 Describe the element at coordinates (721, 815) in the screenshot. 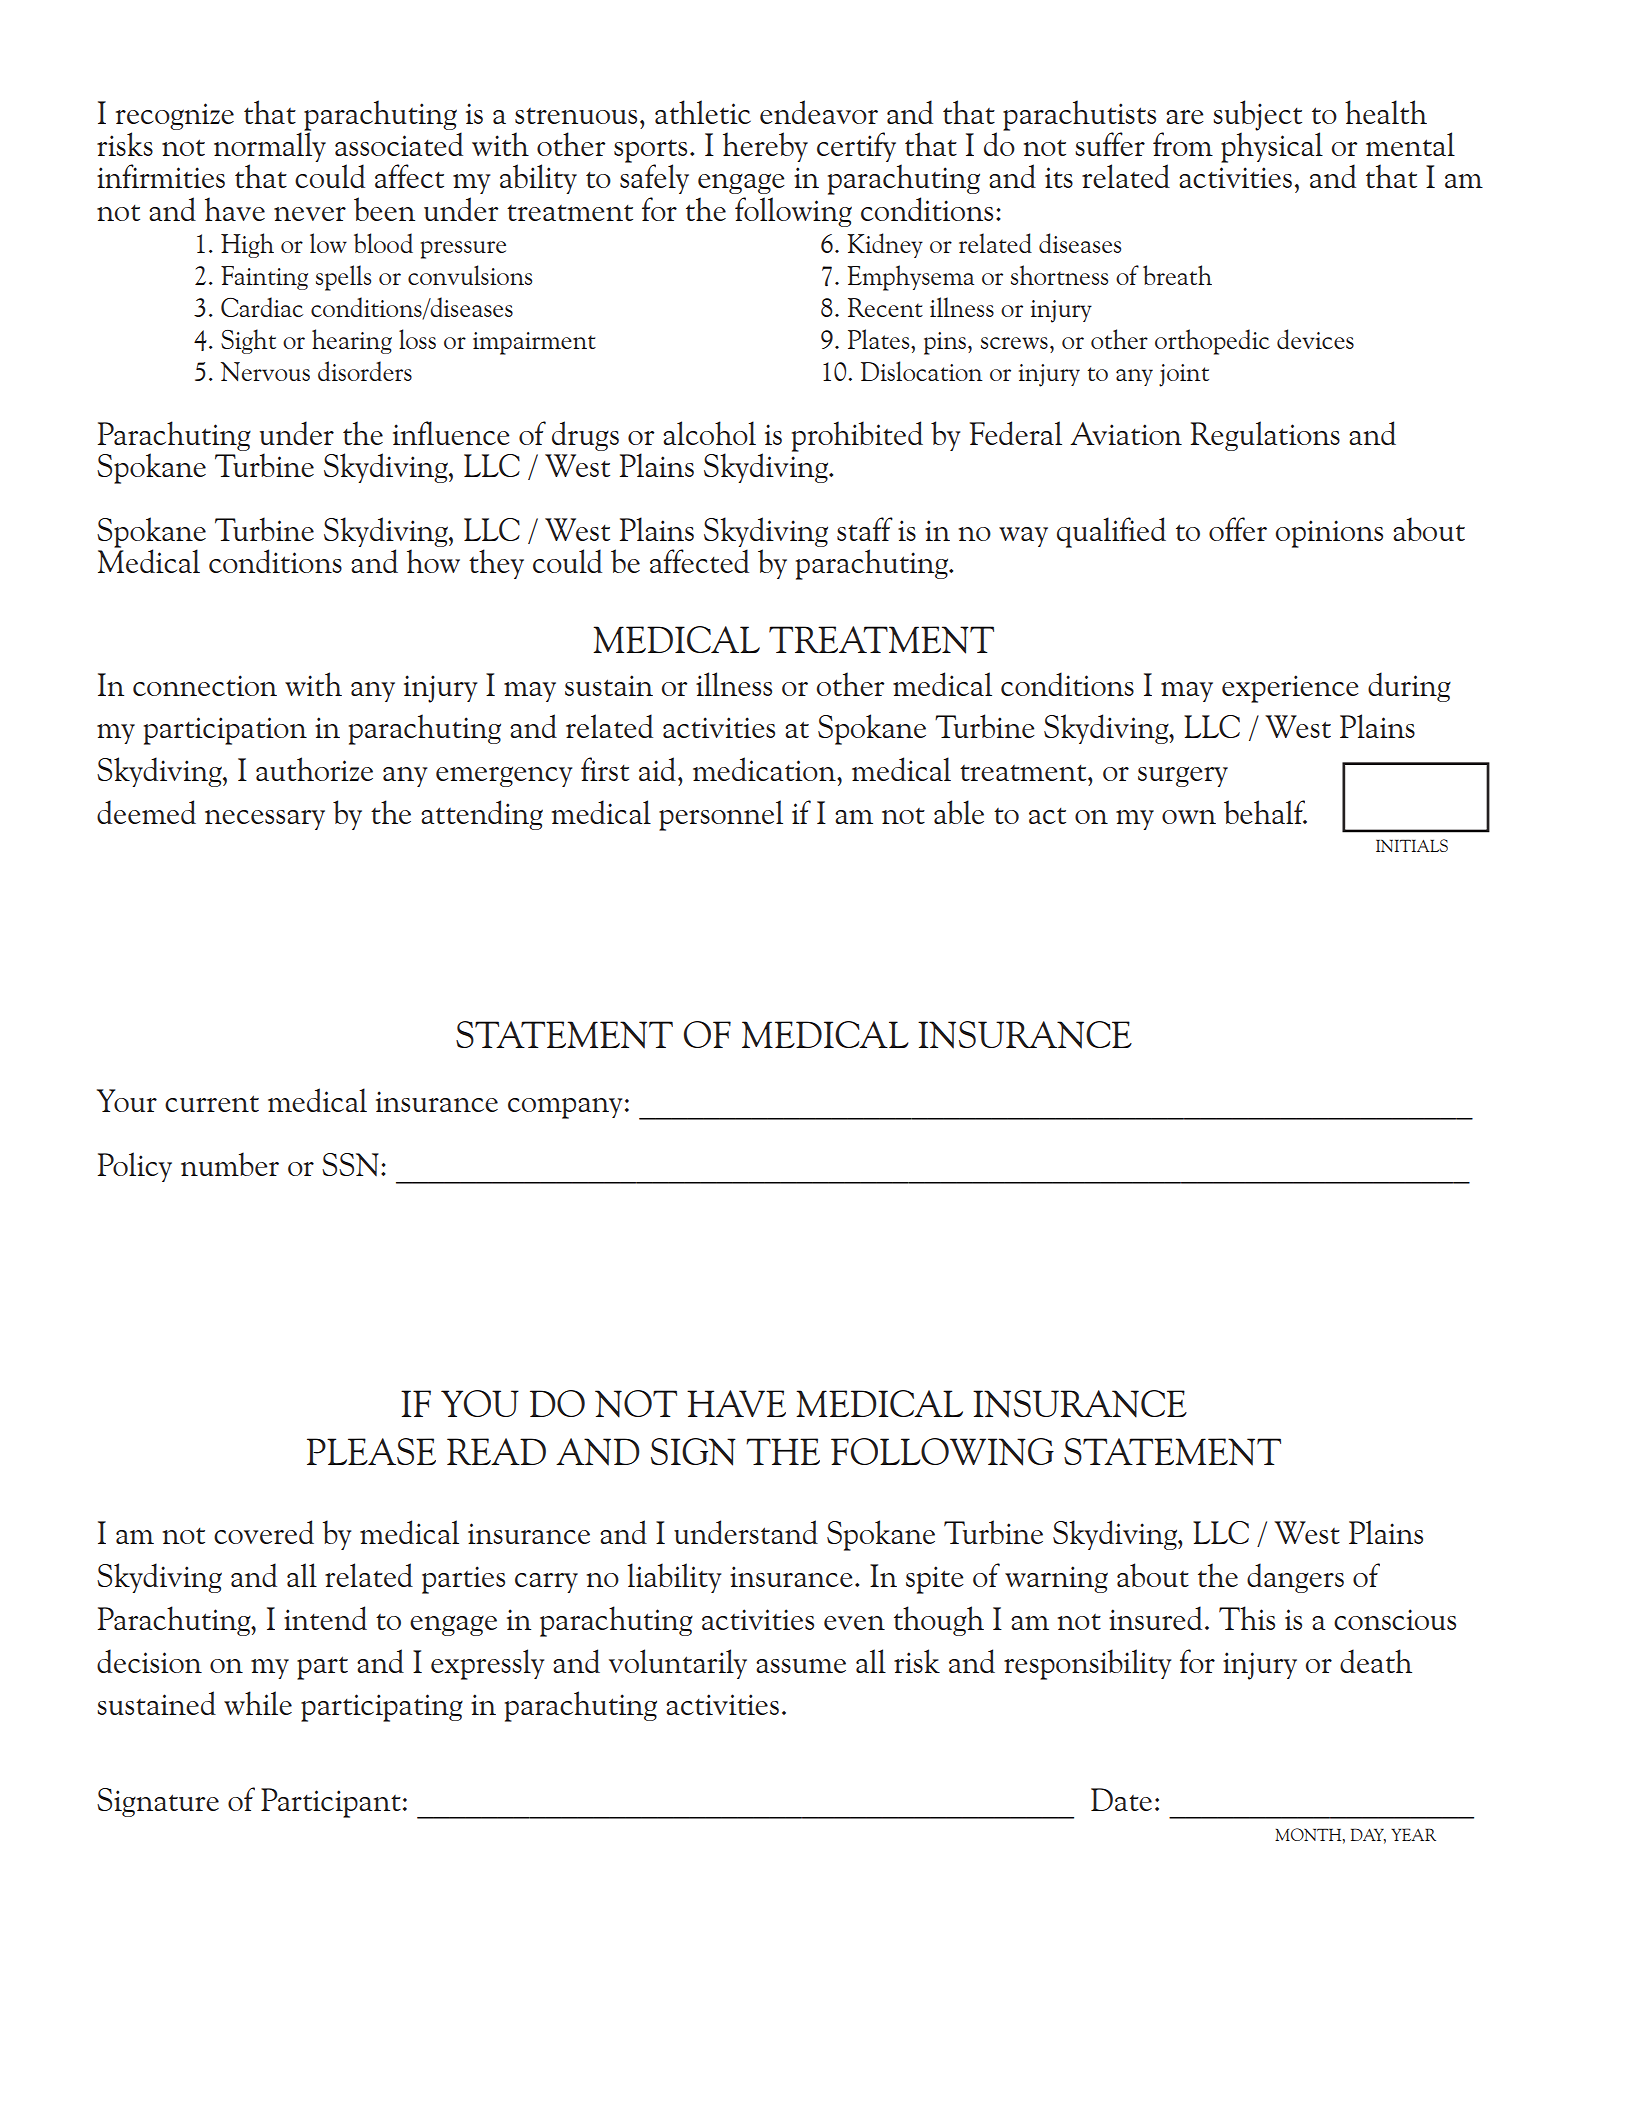

I see `personnel` at that location.
